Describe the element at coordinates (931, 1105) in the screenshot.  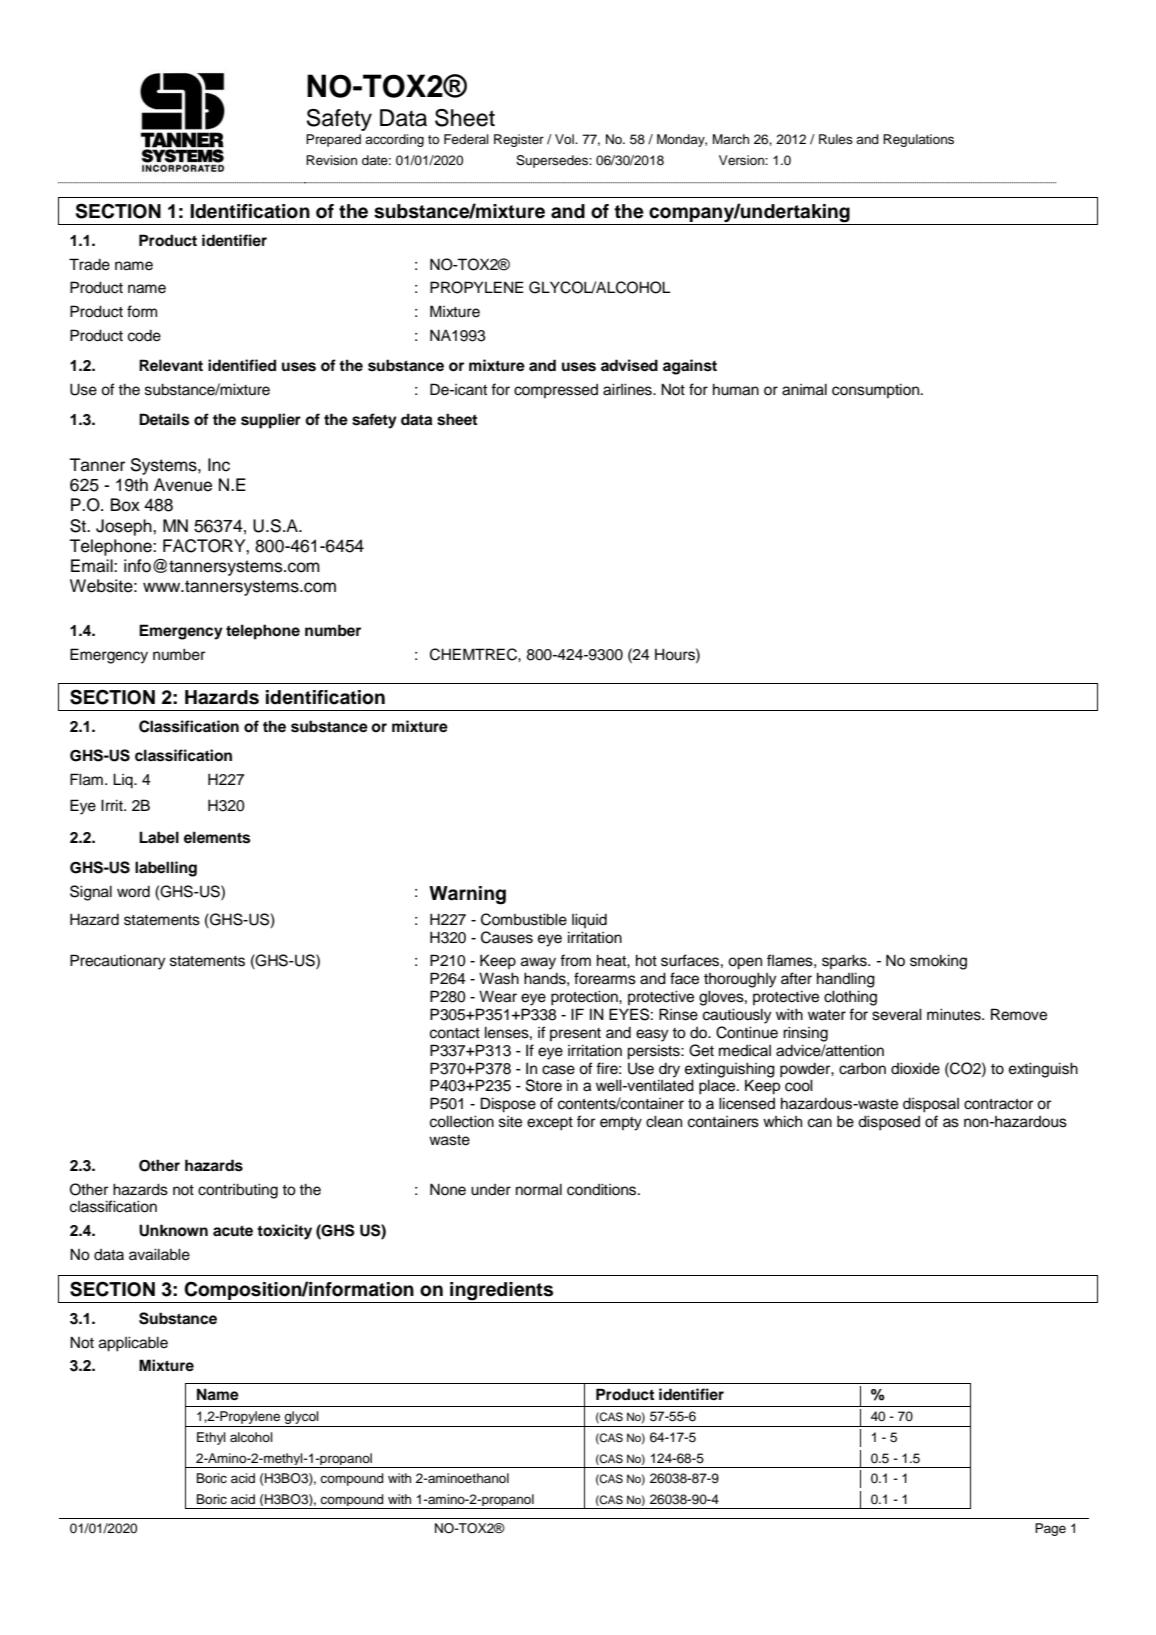
I see `disposal` at that location.
